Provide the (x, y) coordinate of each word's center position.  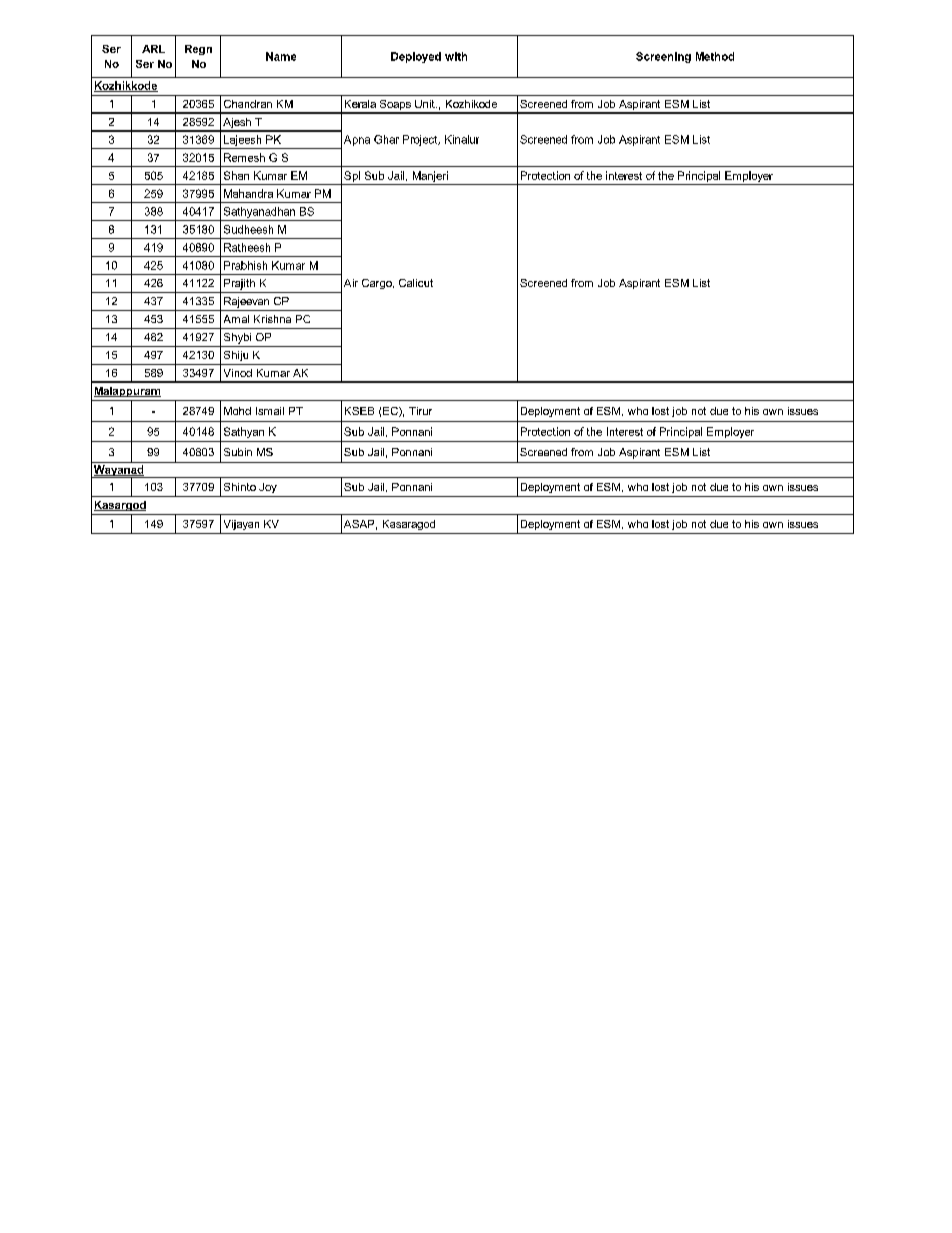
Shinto (240, 487)
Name (281, 56)
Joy (268, 488)
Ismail (270, 411)
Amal (236, 319)
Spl (352, 176)
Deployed (416, 57)
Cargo (378, 284)
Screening (663, 57)
